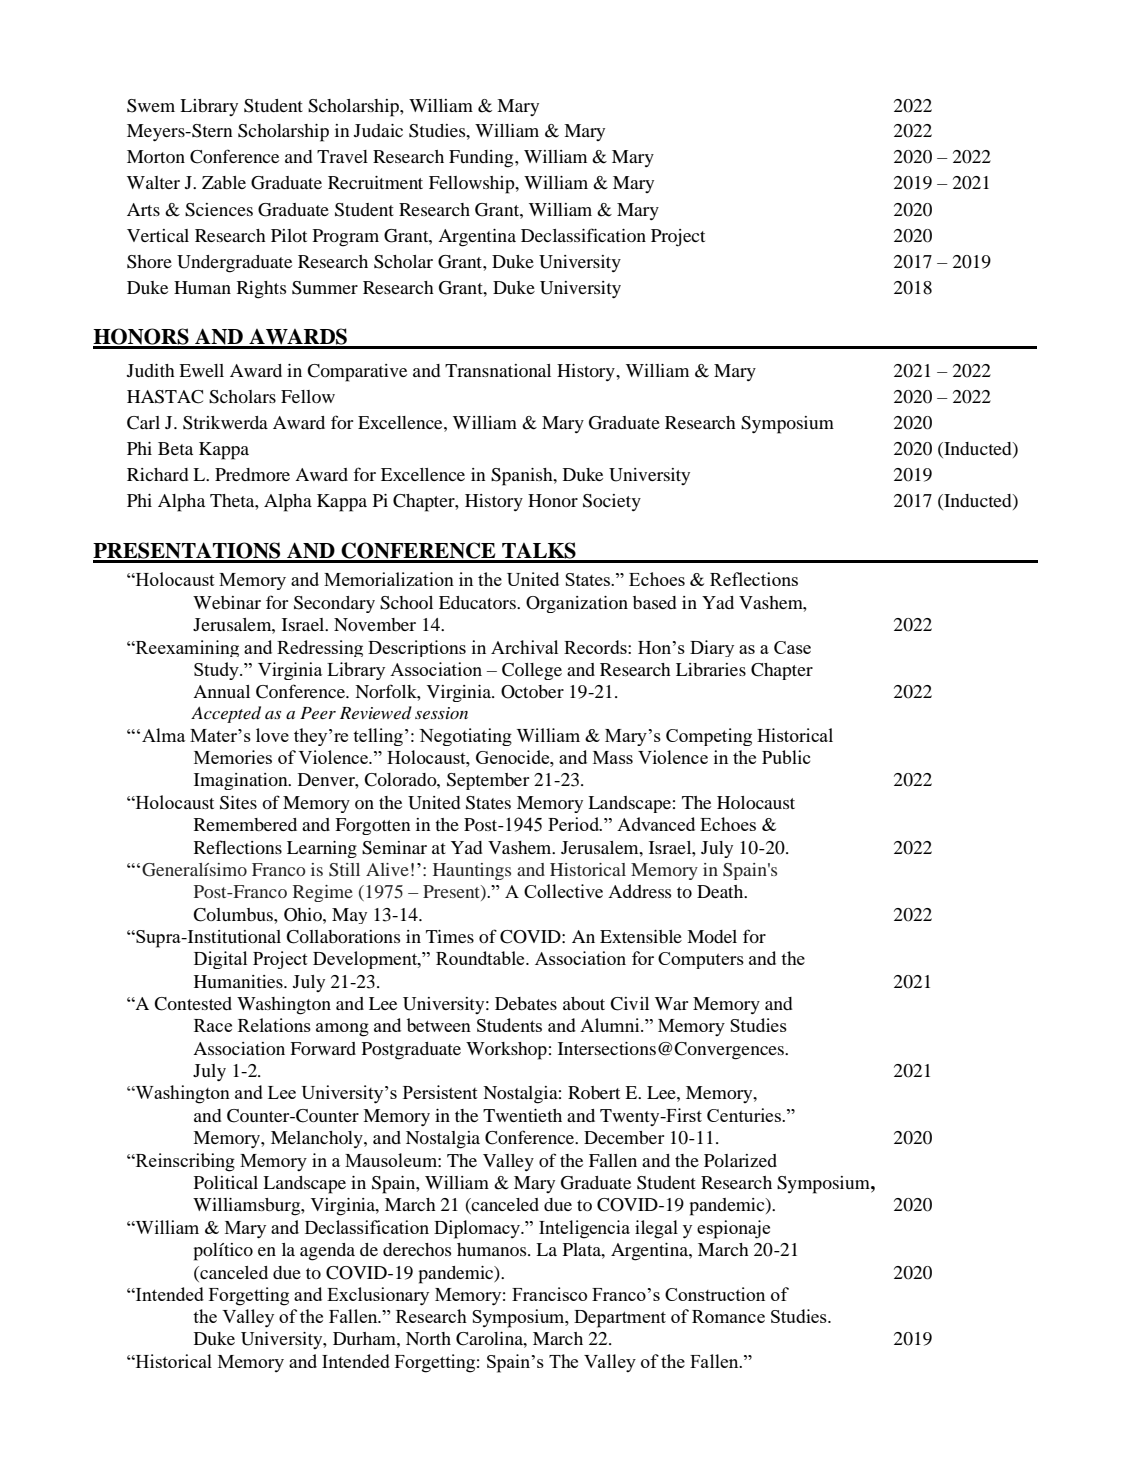 This page has height=1466, width=1133. What do you see at coordinates (428, 1338) in the page?
I see `North` at bounding box center [428, 1338].
